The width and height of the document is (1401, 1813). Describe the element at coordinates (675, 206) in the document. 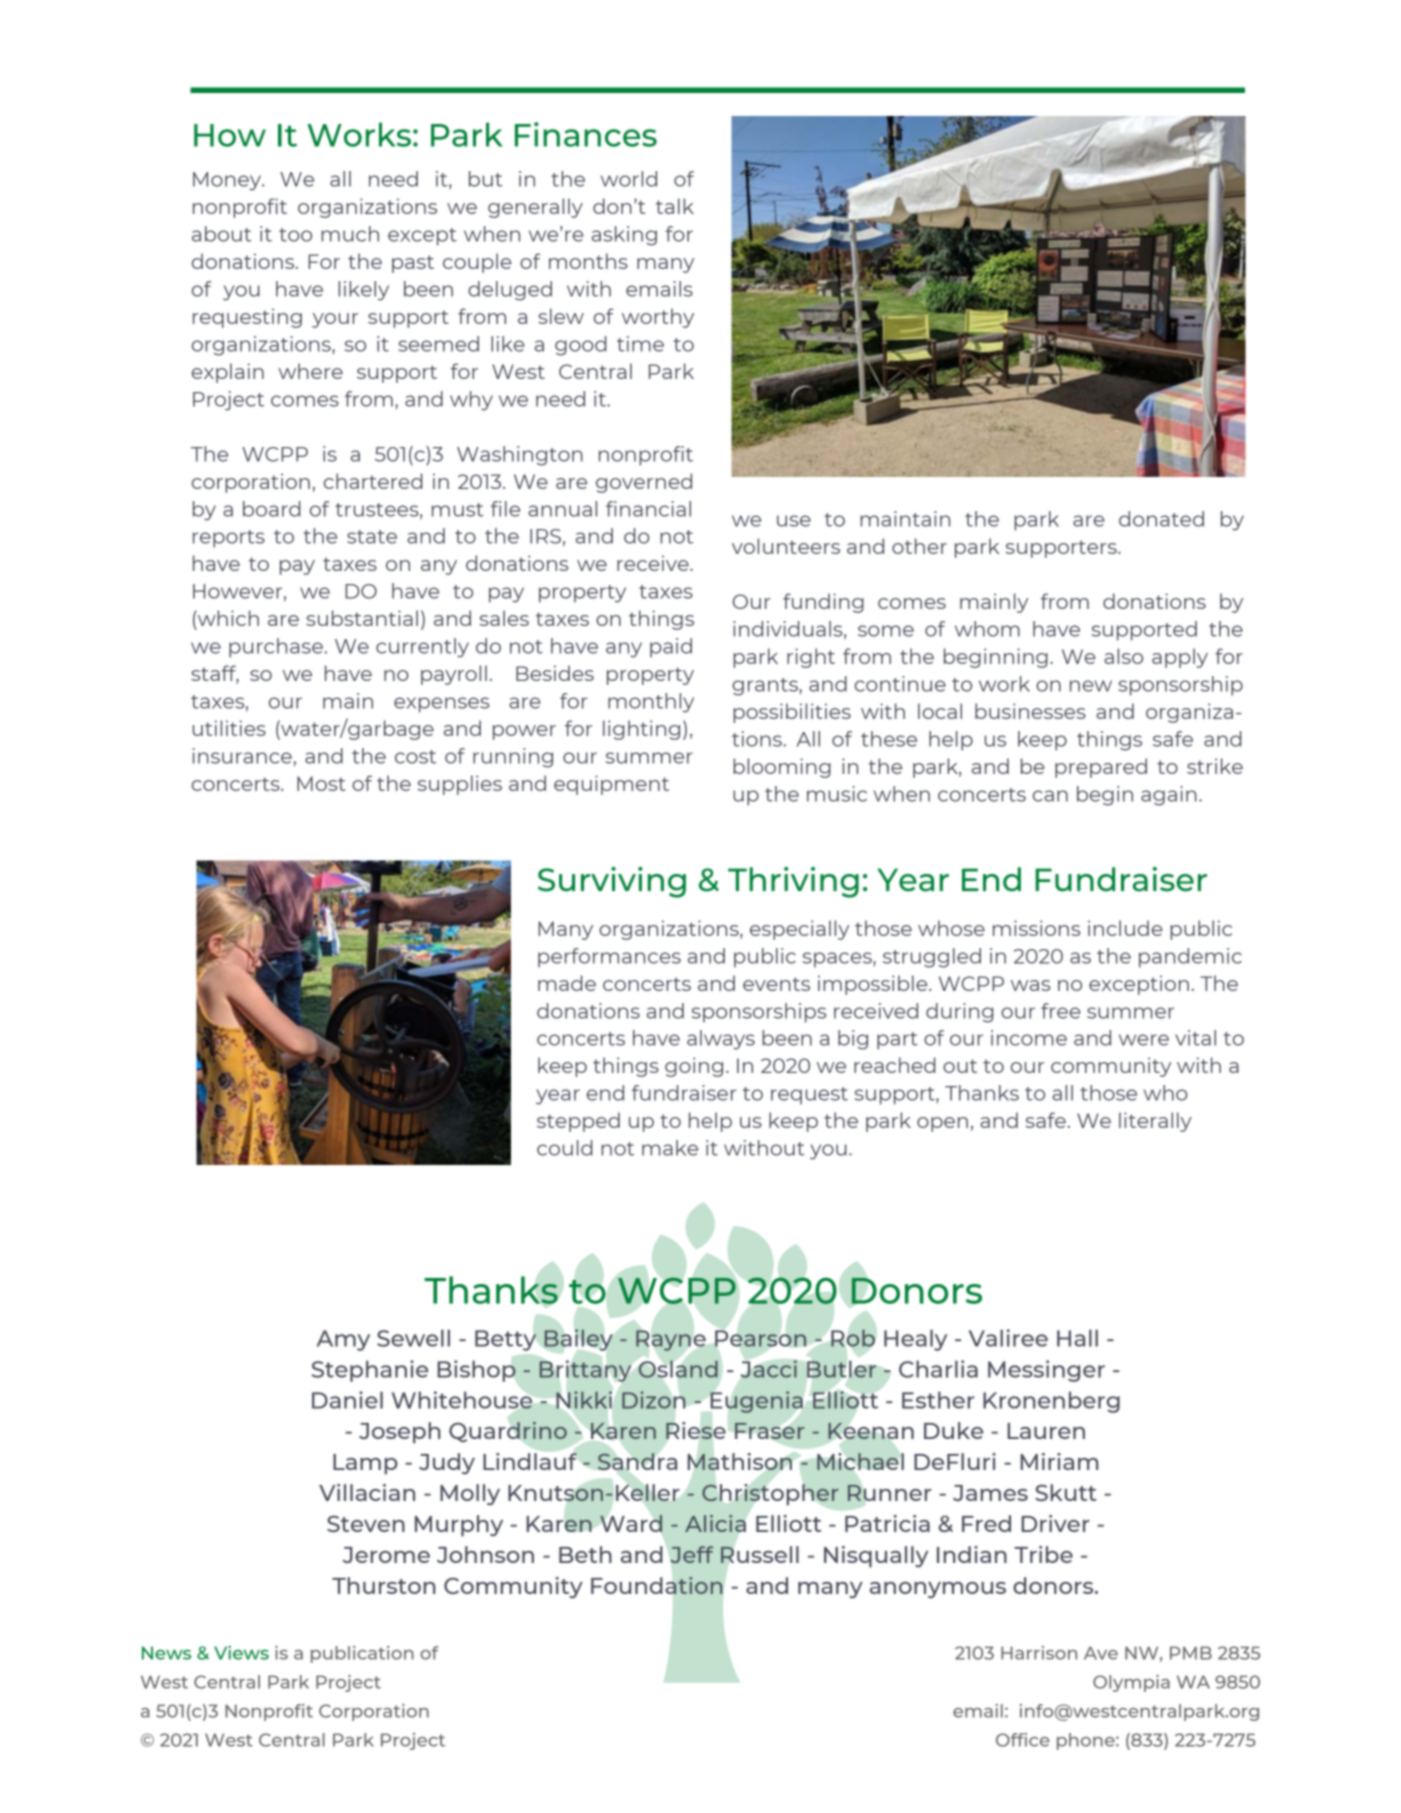

I see `talk` at that location.
